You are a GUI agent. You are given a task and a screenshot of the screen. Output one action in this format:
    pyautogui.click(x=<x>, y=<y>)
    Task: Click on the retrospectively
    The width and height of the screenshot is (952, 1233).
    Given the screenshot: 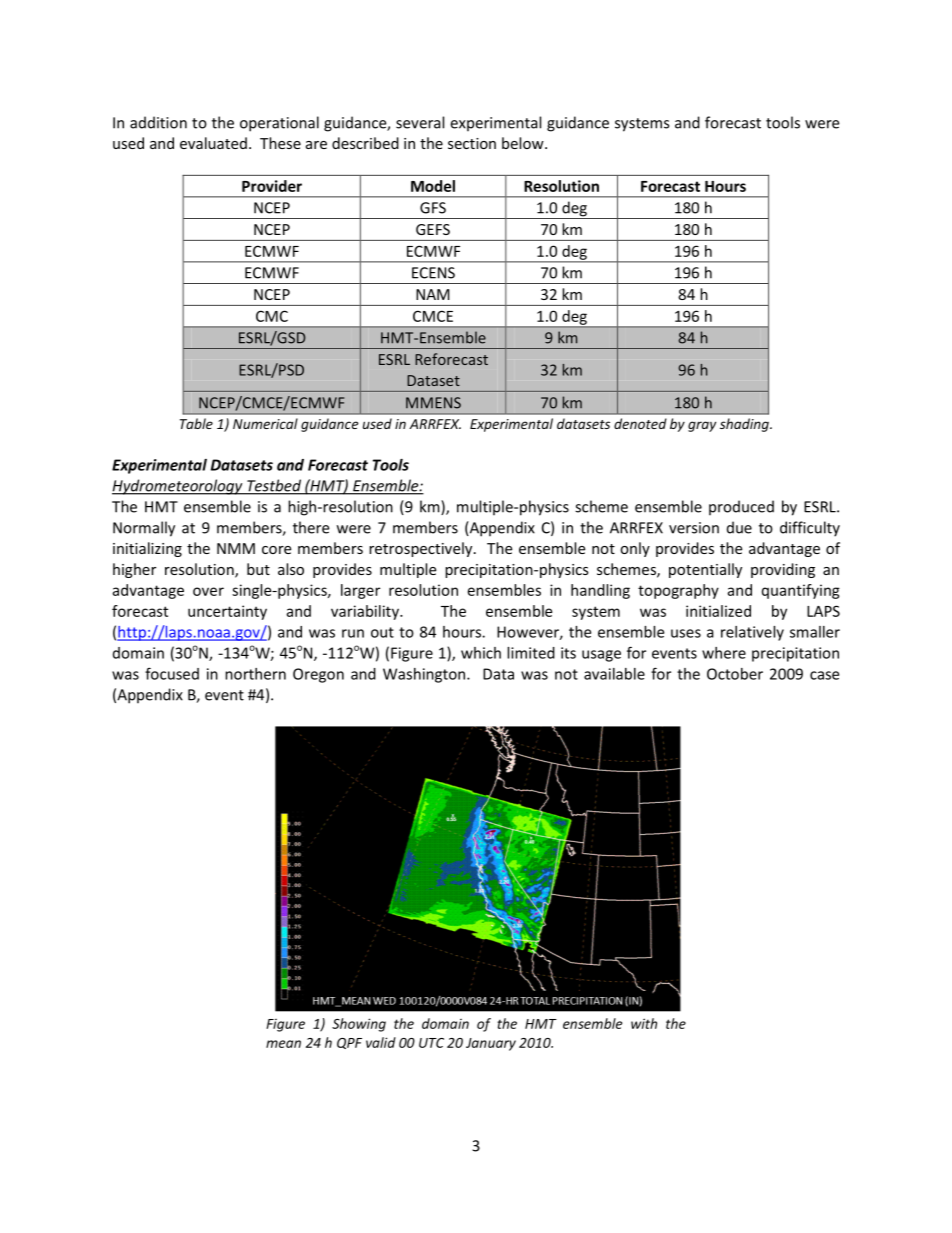 What is the action you would take?
    pyautogui.click(x=422, y=549)
